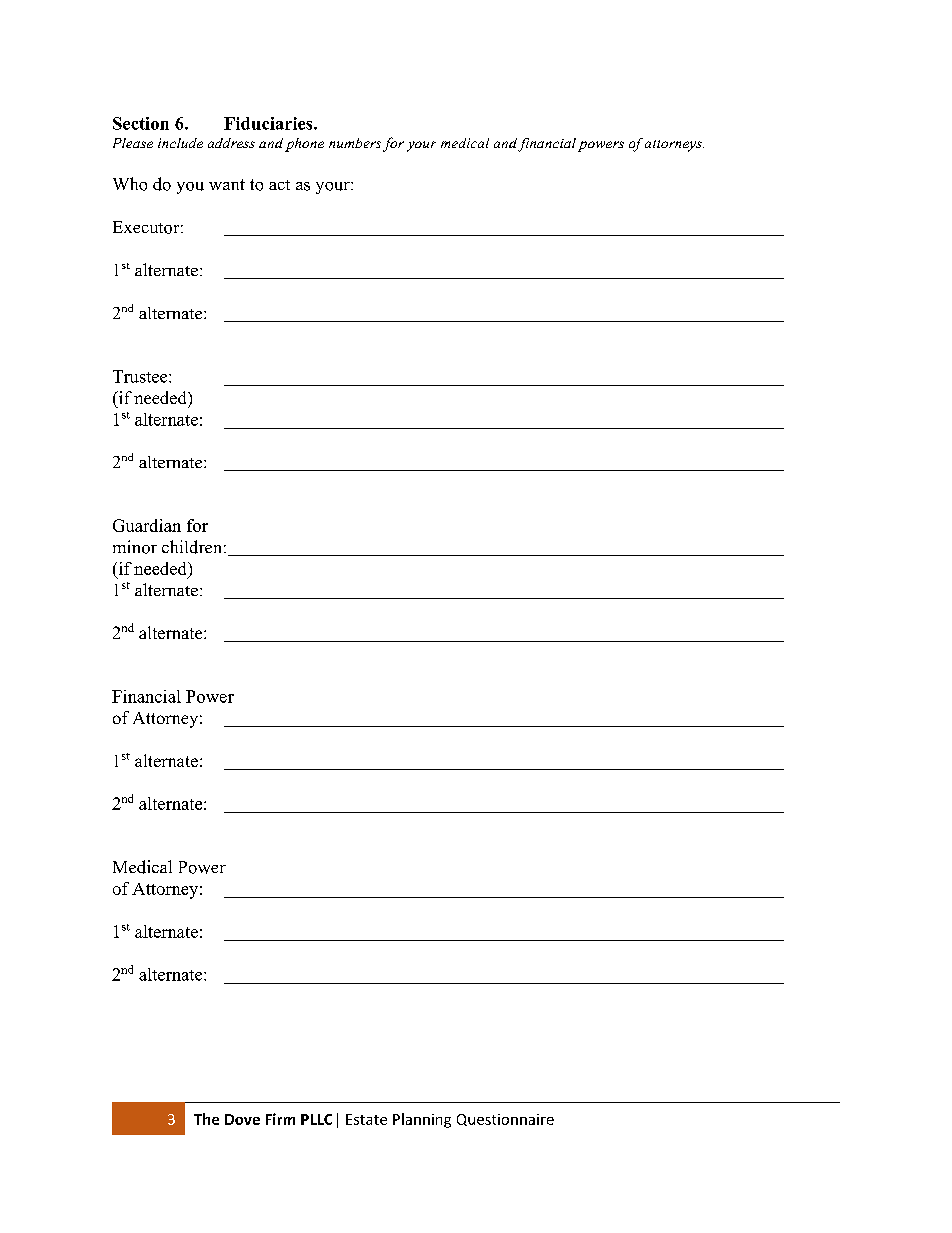  I want to click on numbers, so click(355, 143).
